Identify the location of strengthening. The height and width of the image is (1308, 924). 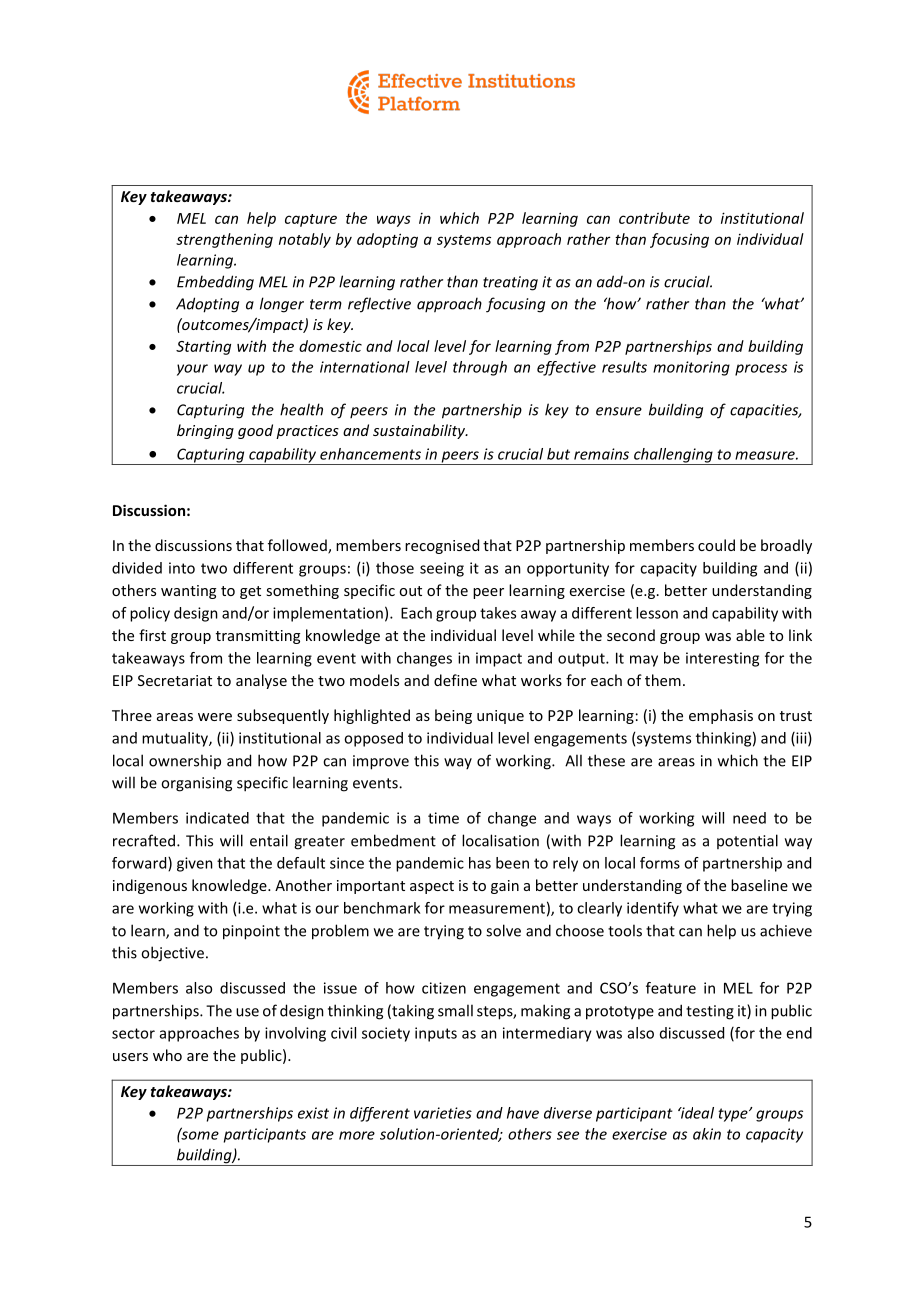
(224, 240).
